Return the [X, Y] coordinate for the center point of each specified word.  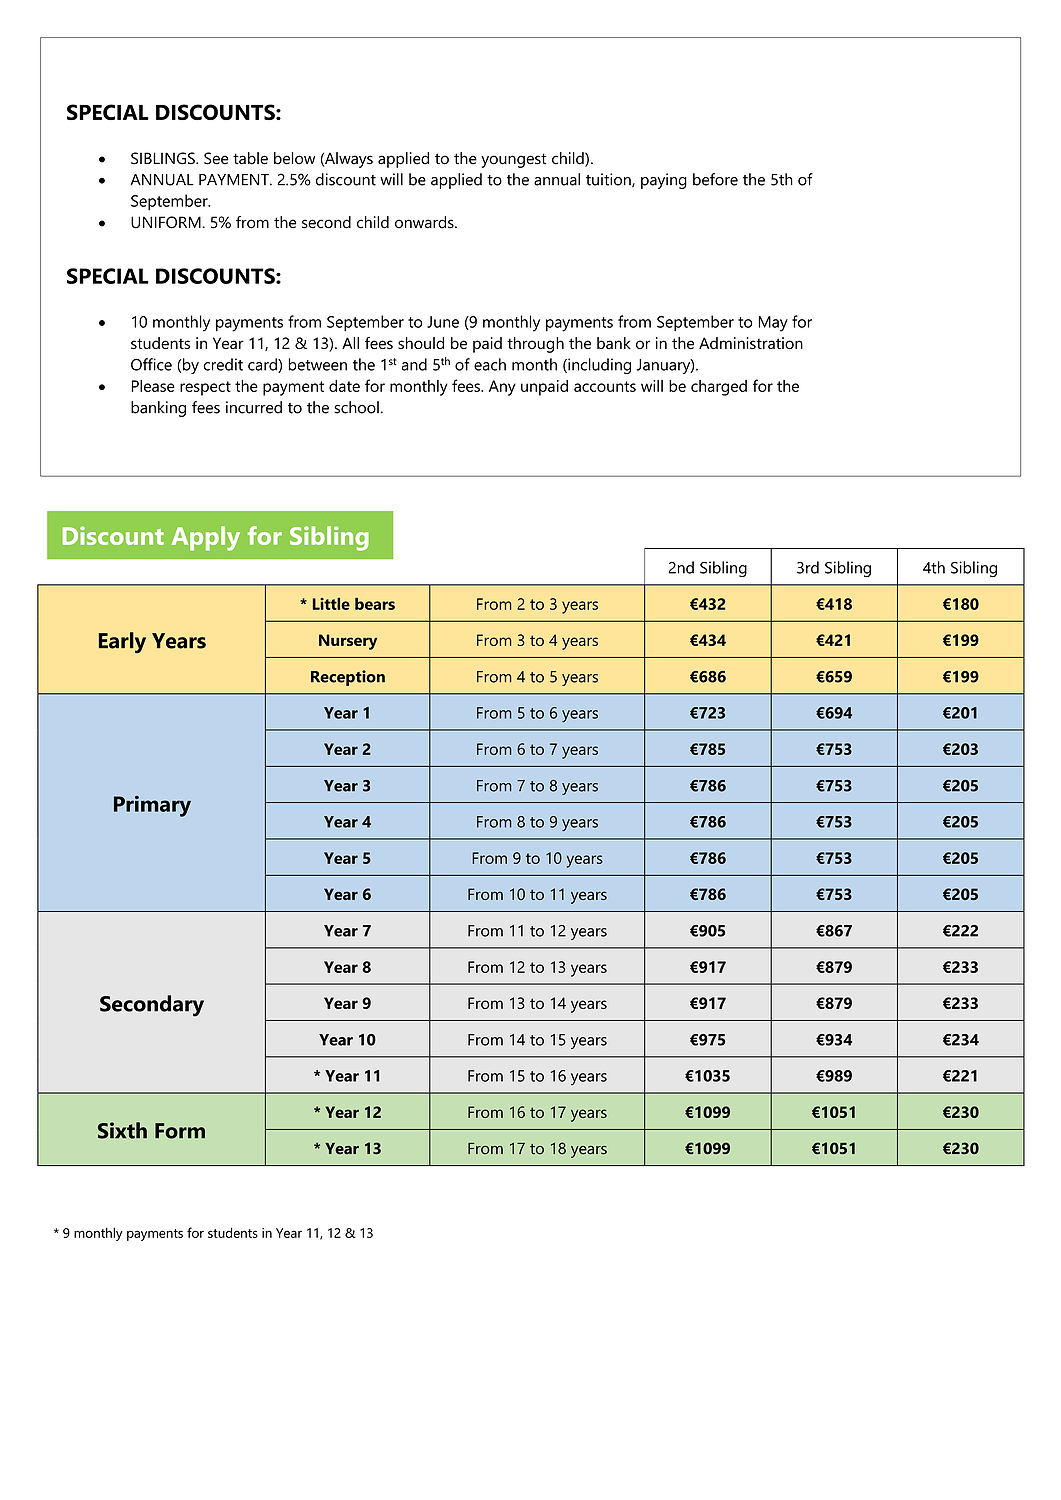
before [715, 179]
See [216, 158]
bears [375, 603]
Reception [348, 678]
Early [122, 642]
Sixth [122, 1130]
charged [719, 388]
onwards [425, 222]
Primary [152, 806]
